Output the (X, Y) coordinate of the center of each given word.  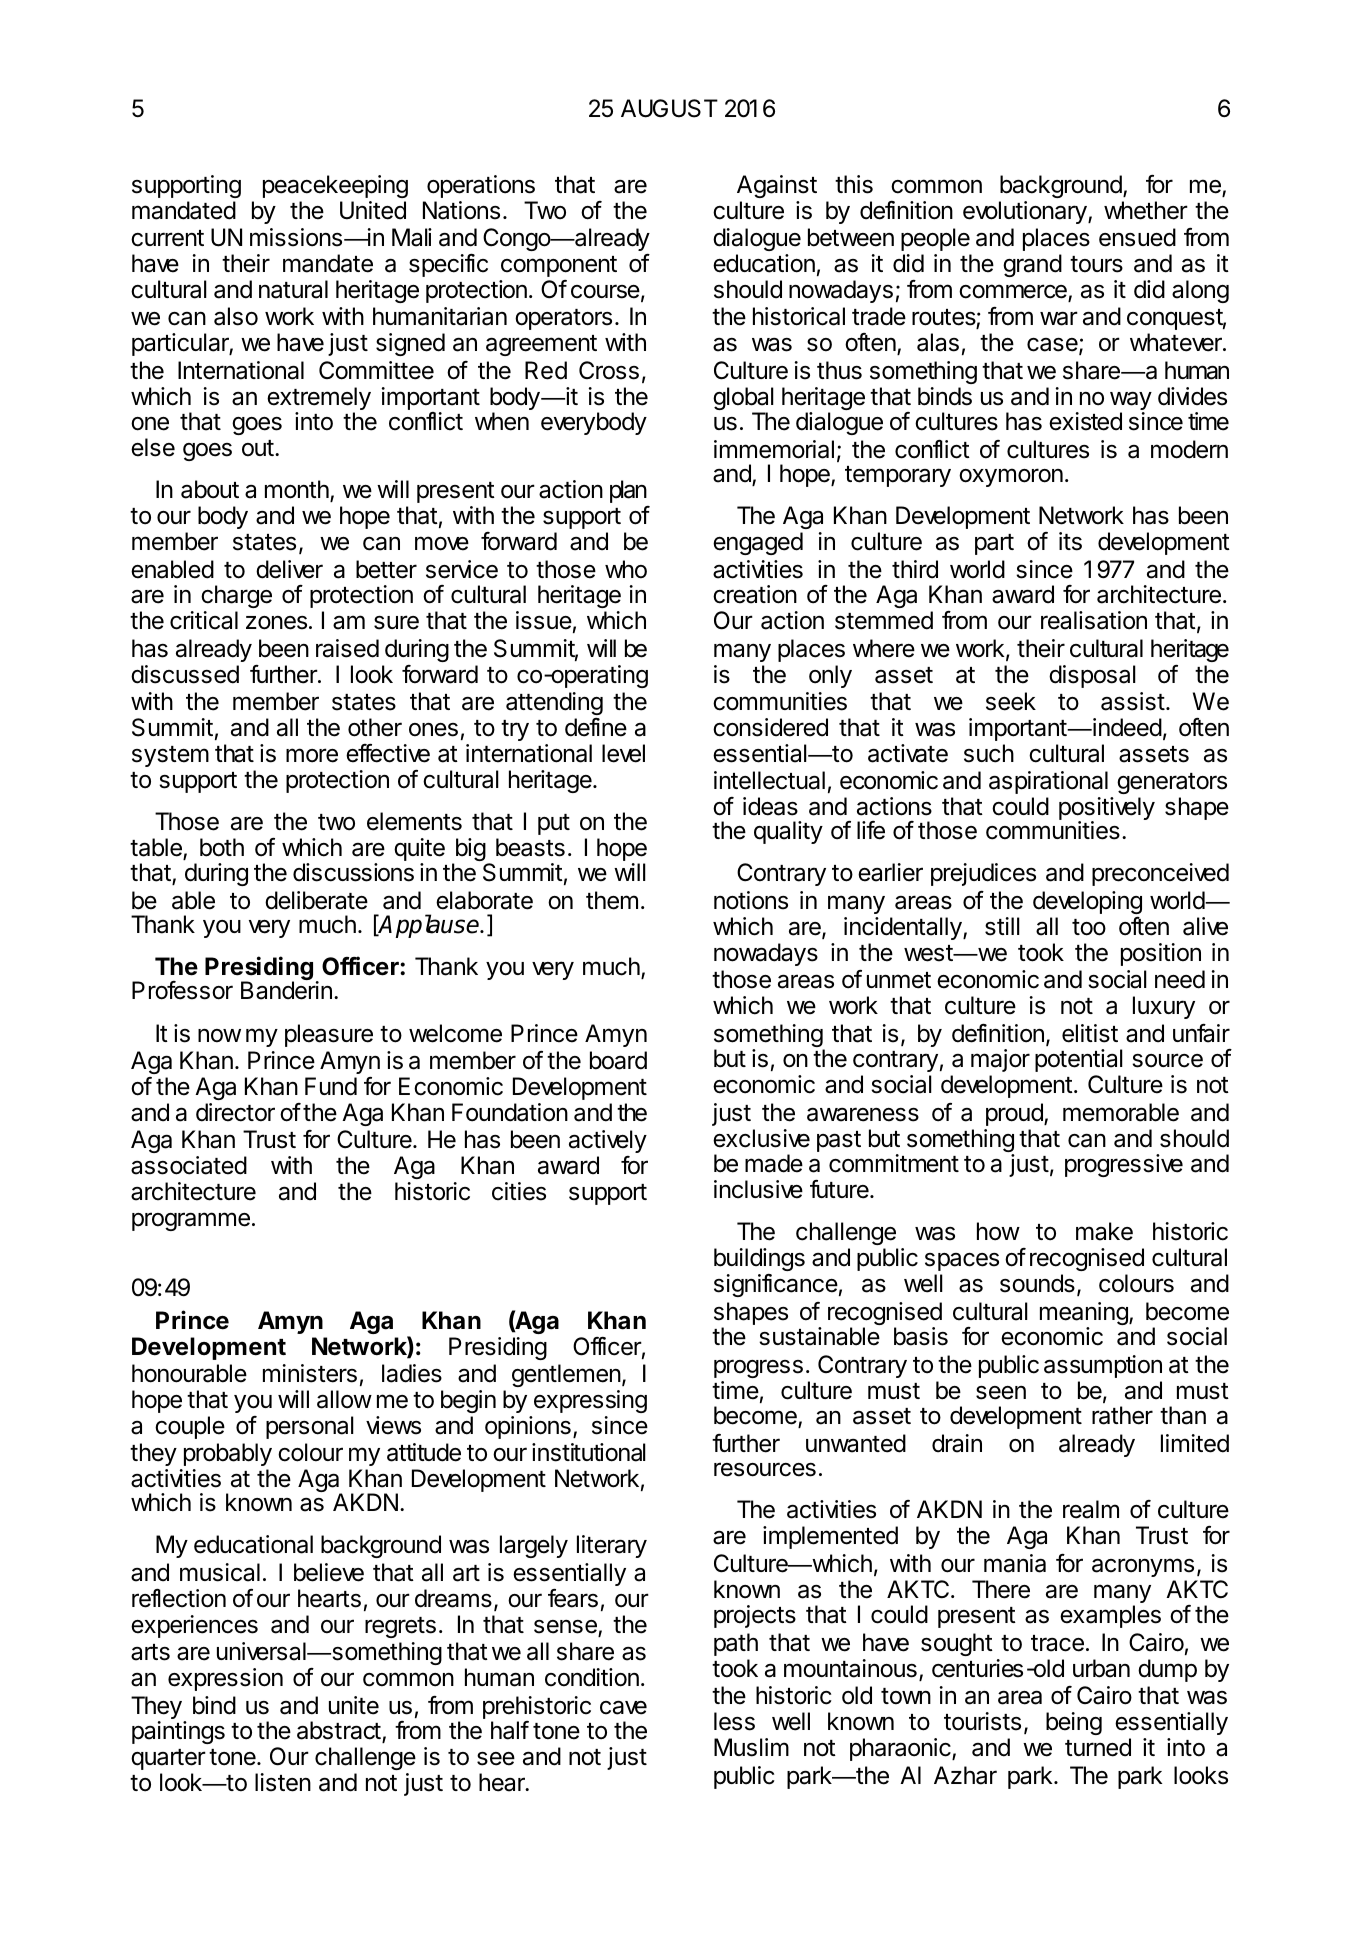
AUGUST (669, 108)
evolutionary (1025, 212)
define (596, 727)
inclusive (758, 1189)
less (734, 1721)
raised (347, 648)
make (1104, 1231)
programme (191, 1221)
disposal (1092, 676)
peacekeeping (335, 186)
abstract (339, 1730)
